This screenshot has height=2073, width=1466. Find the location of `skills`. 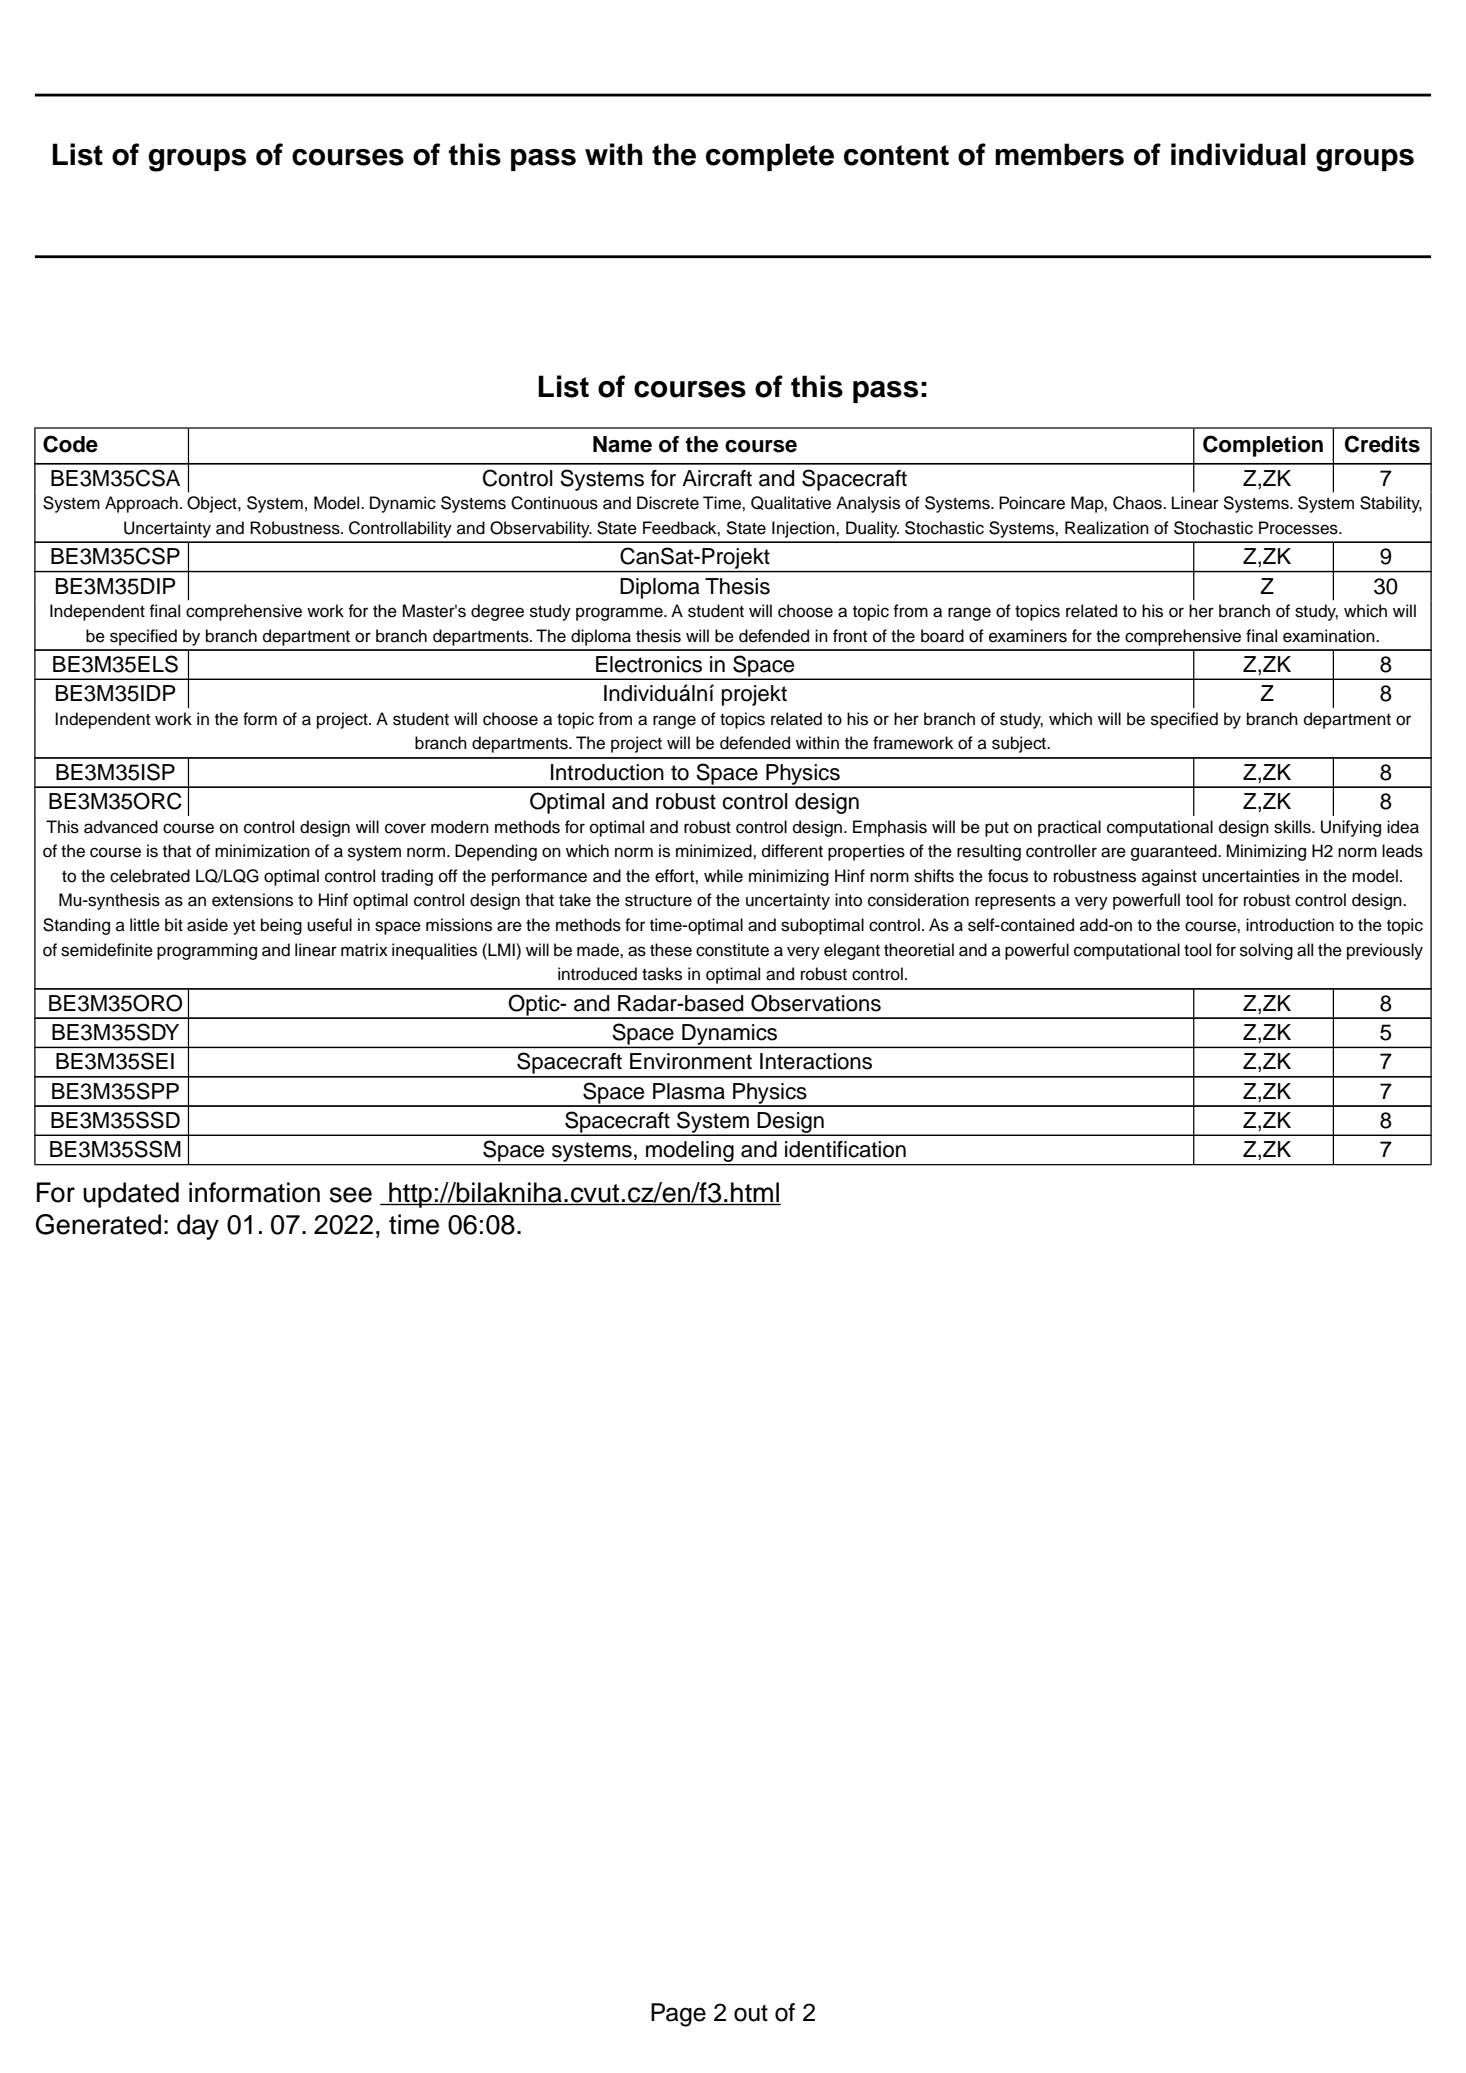

skills is located at coordinates (1293, 827).
